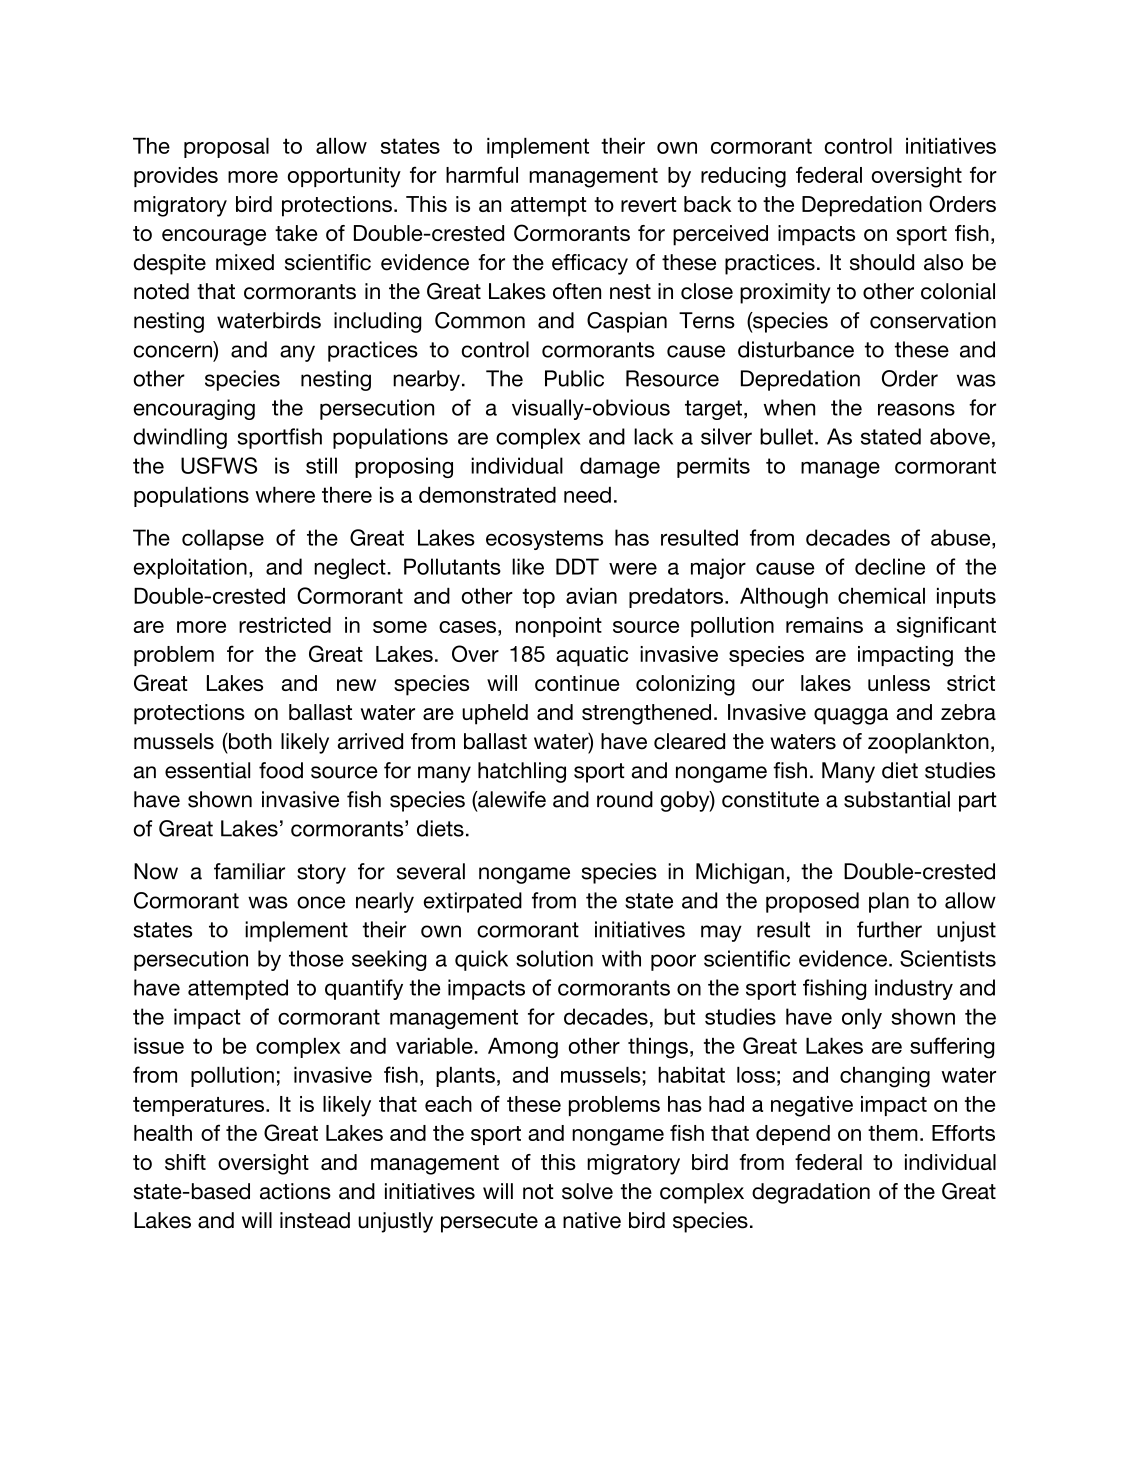 Image resolution: width=1130 pixels, height=1462 pixels. Describe the element at coordinates (577, 566) in the document. I see `DDT` at that location.
